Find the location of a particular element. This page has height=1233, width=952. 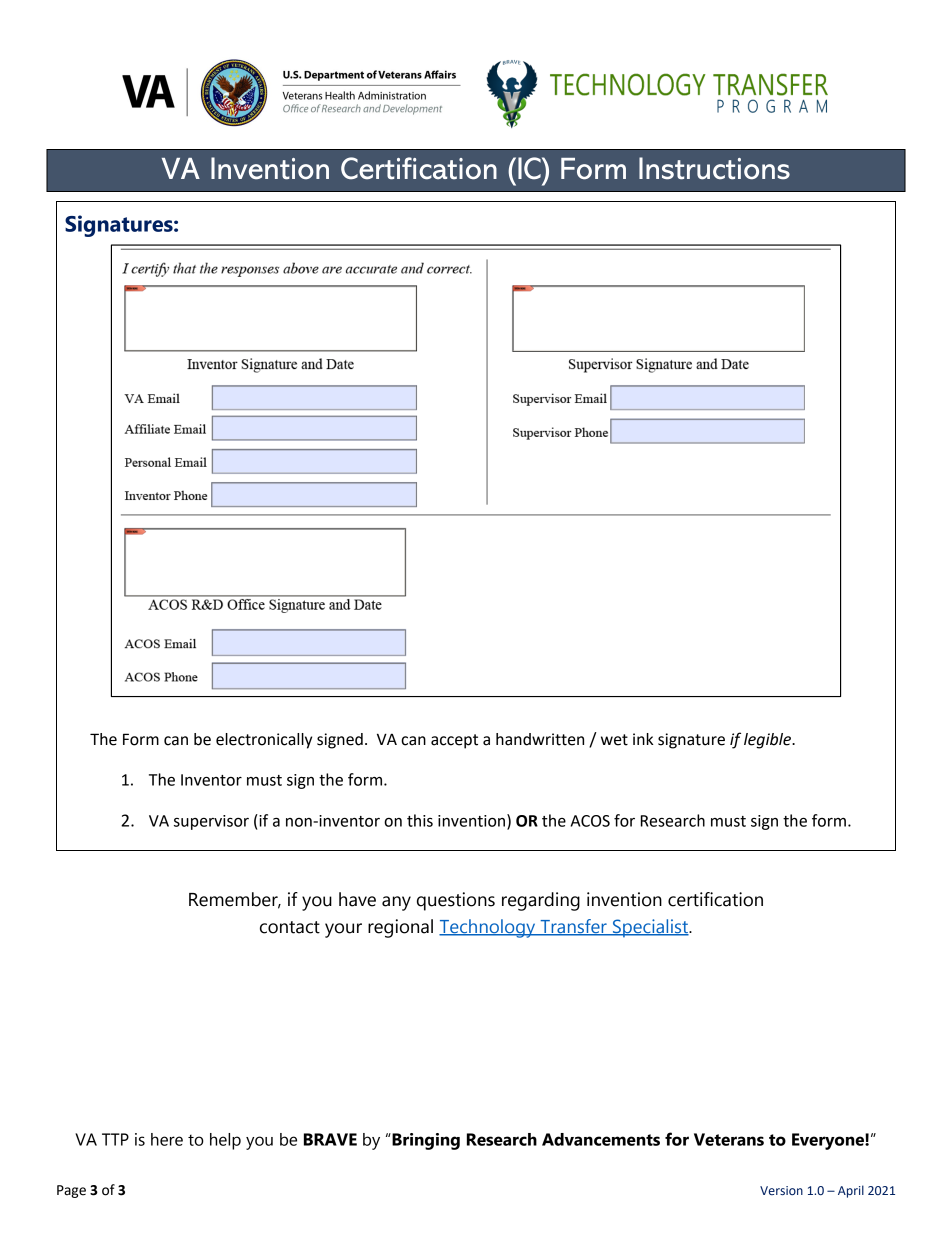

electronically is located at coordinates (264, 741).
